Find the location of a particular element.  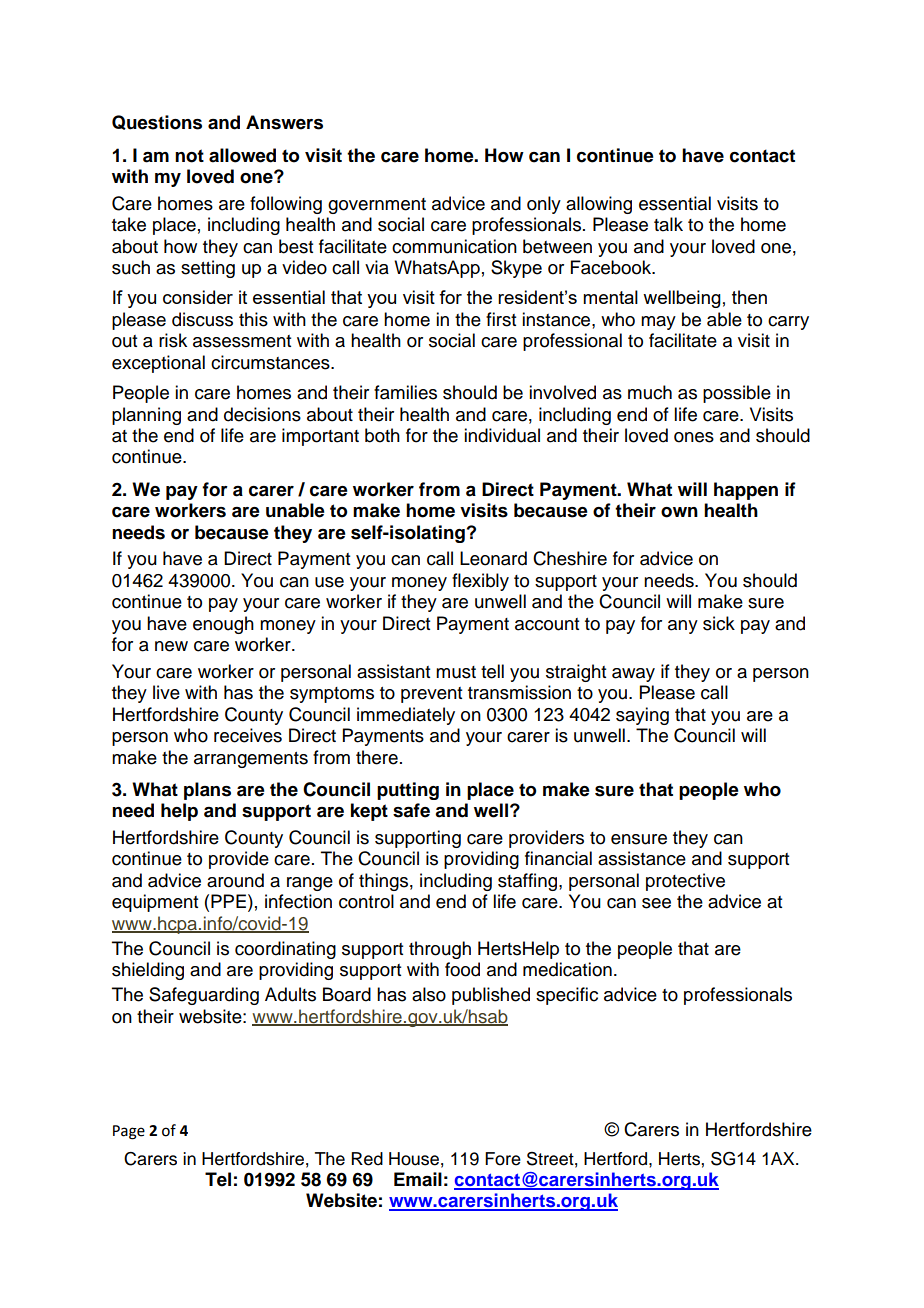

talk is located at coordinates (668, 224).
